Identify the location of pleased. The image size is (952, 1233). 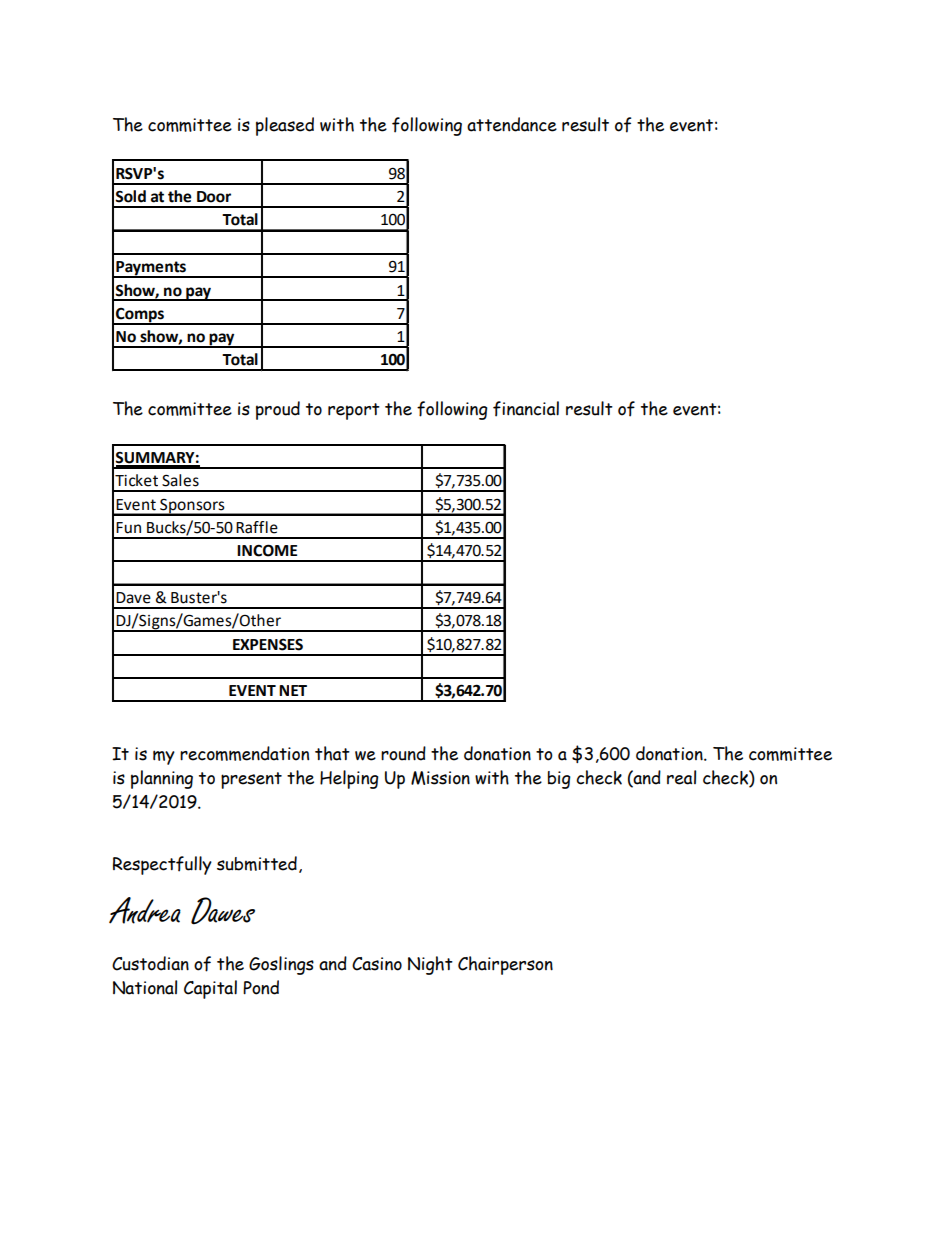
(285, 126).
